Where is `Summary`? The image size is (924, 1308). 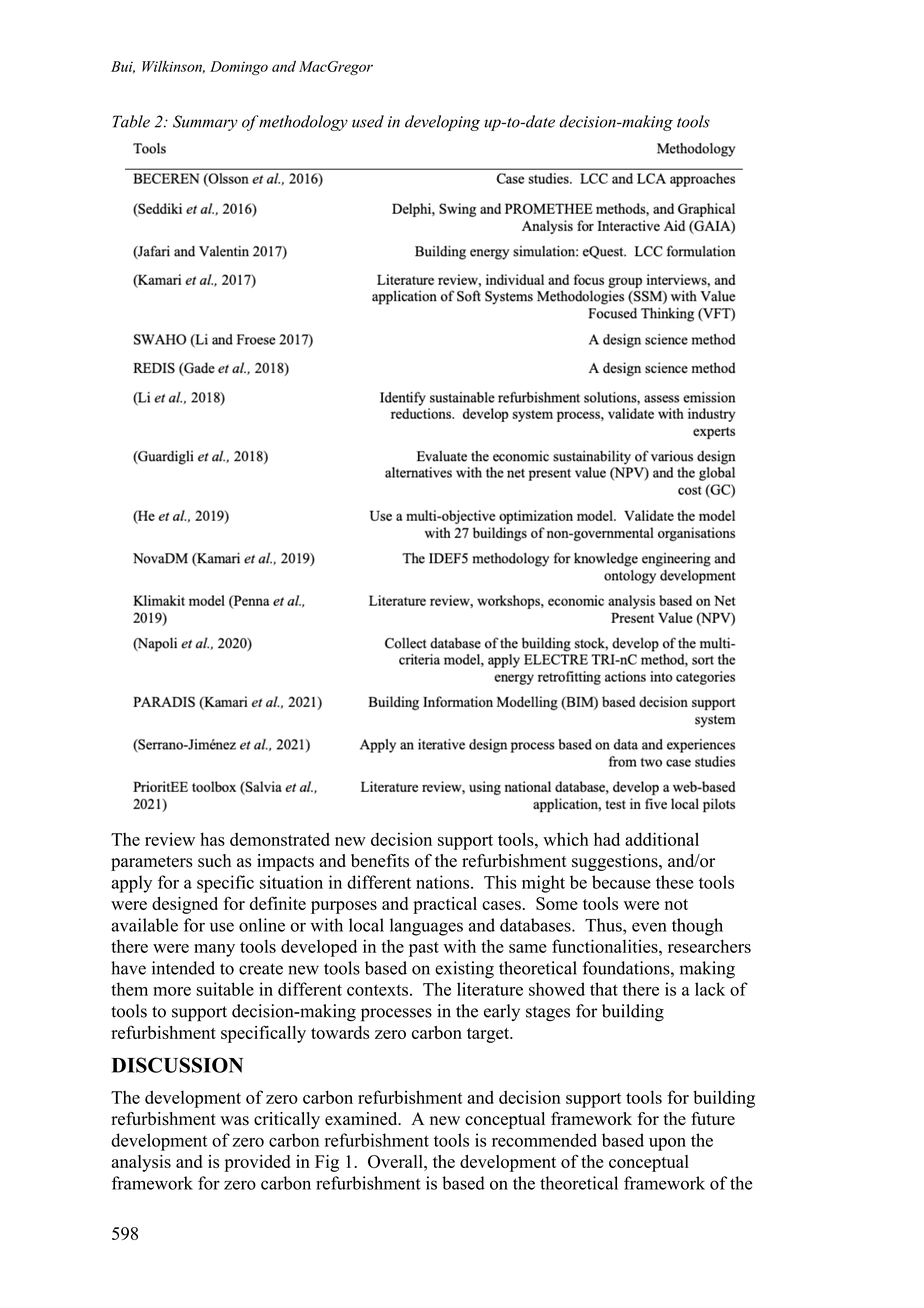 Summary is located at coordinates (205, 123).
